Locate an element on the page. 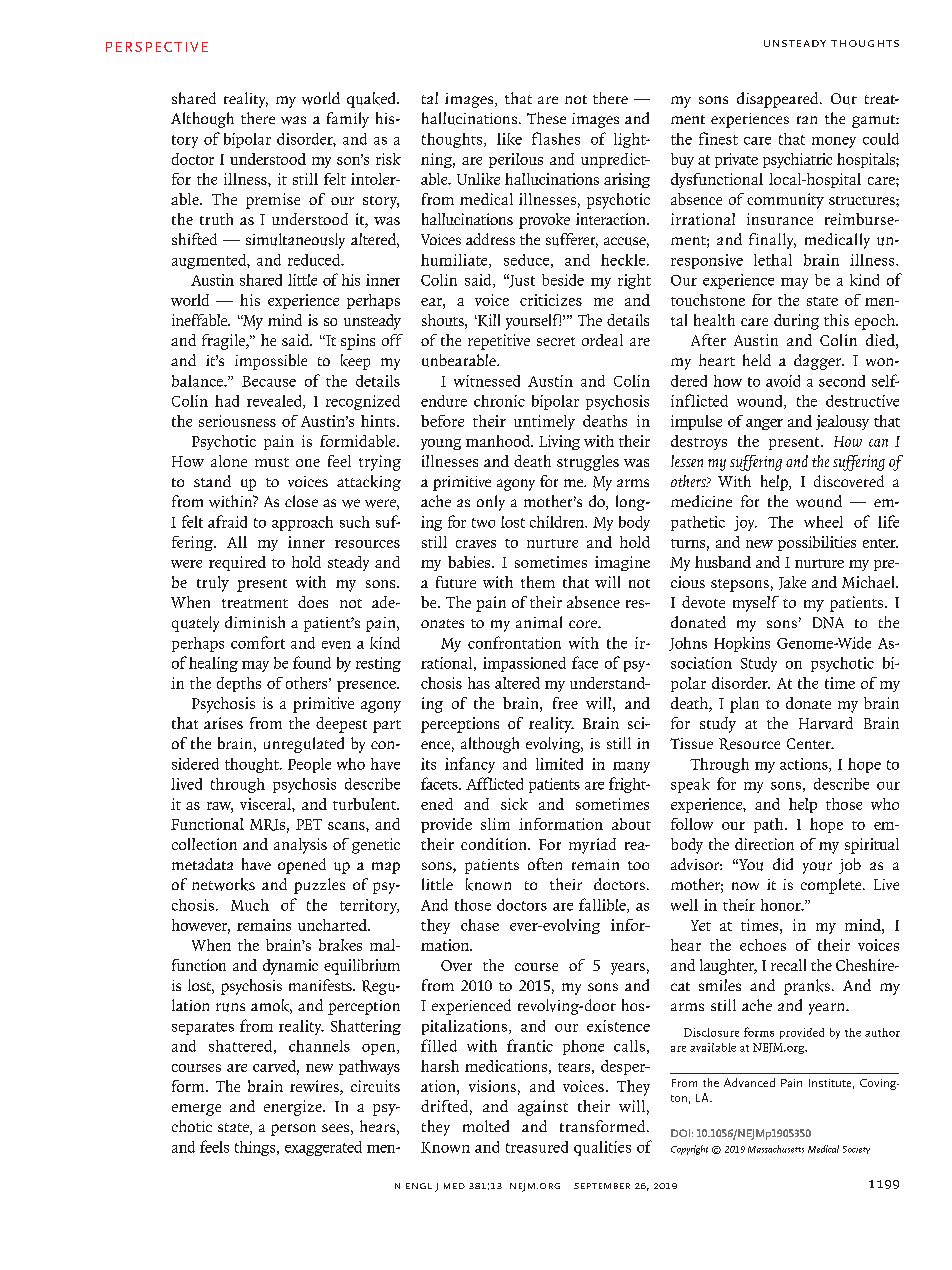 The height and width of the page is (1270, 952). family is located at coordinates (348, 120).
